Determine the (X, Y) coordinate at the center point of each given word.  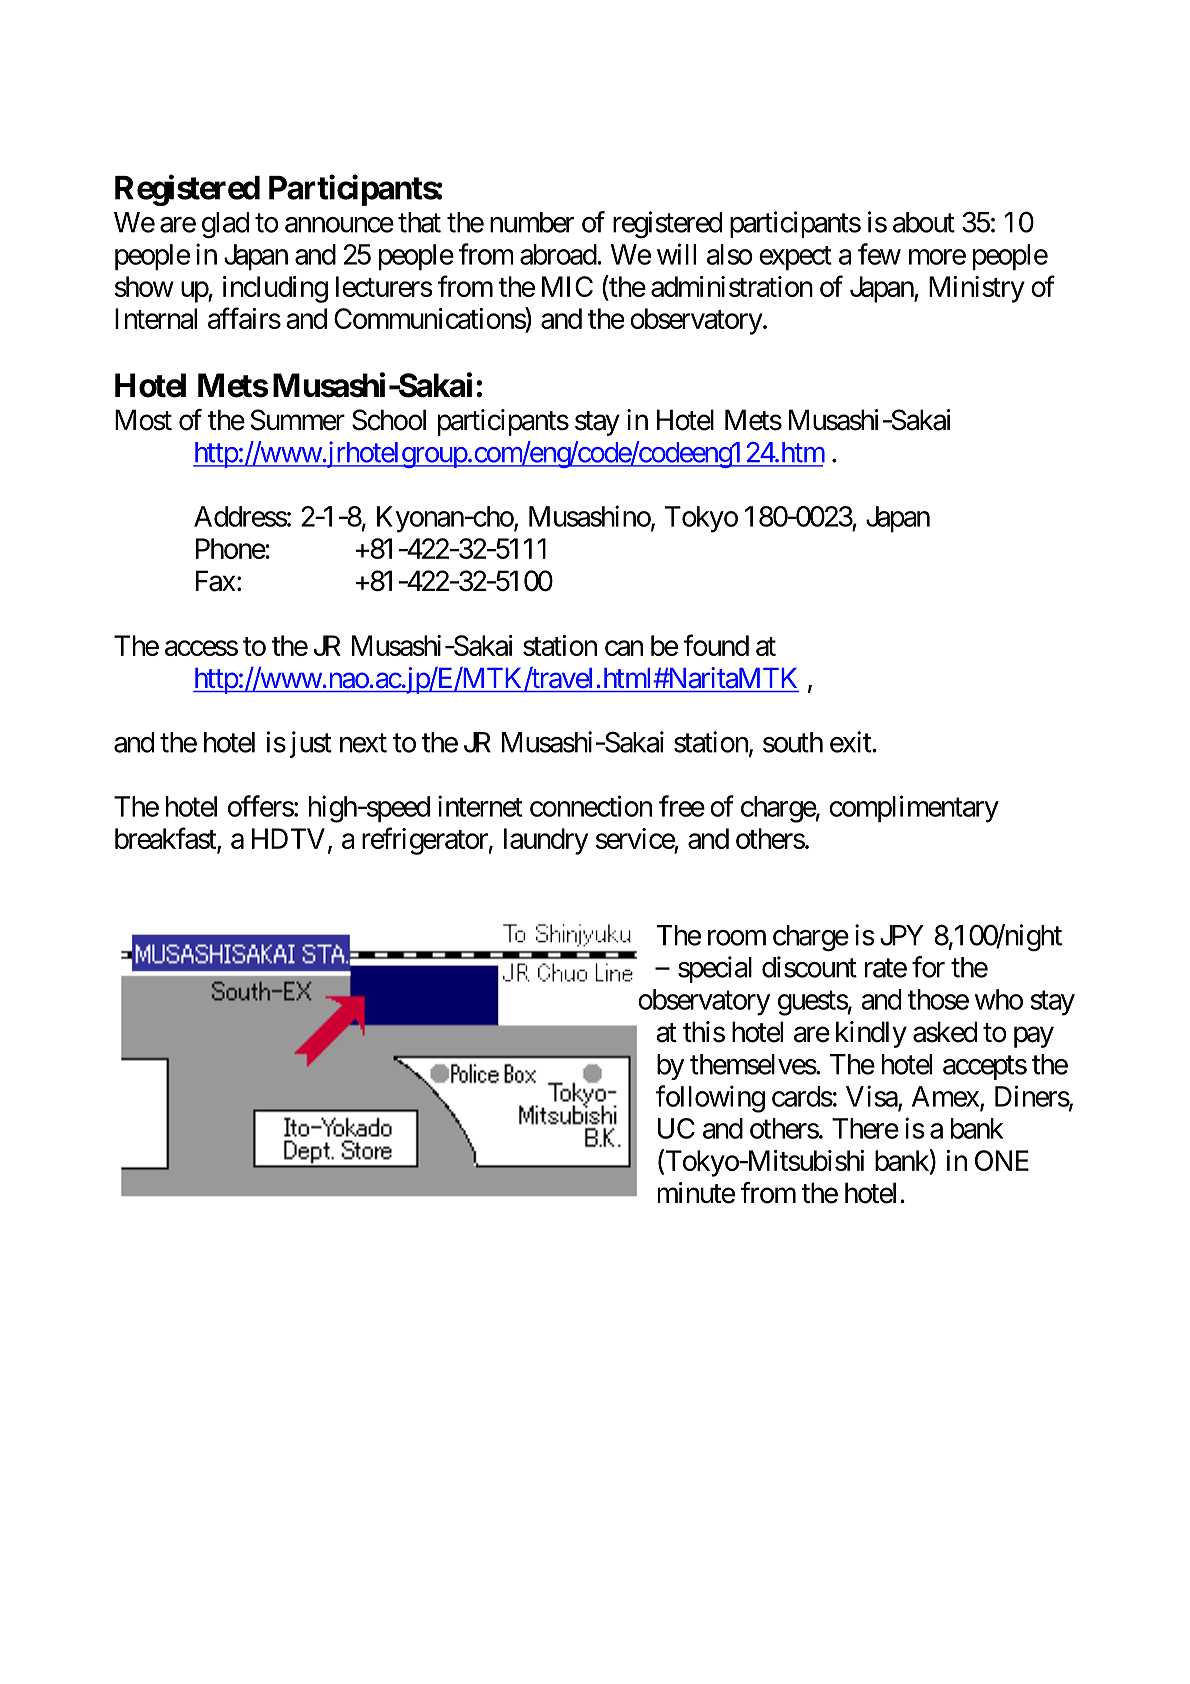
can (624, 648)
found (716, 645)
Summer (297, 420)
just (311, 744)
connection (591, 806)
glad (225, 225)
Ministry (977, 289)
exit (851, 742)
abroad (559, 254)
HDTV (288, 838)
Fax (216, 581)
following (710, 1099)
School (389, 420)
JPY (902, 935)
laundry (546, 841)
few (879, 254)
